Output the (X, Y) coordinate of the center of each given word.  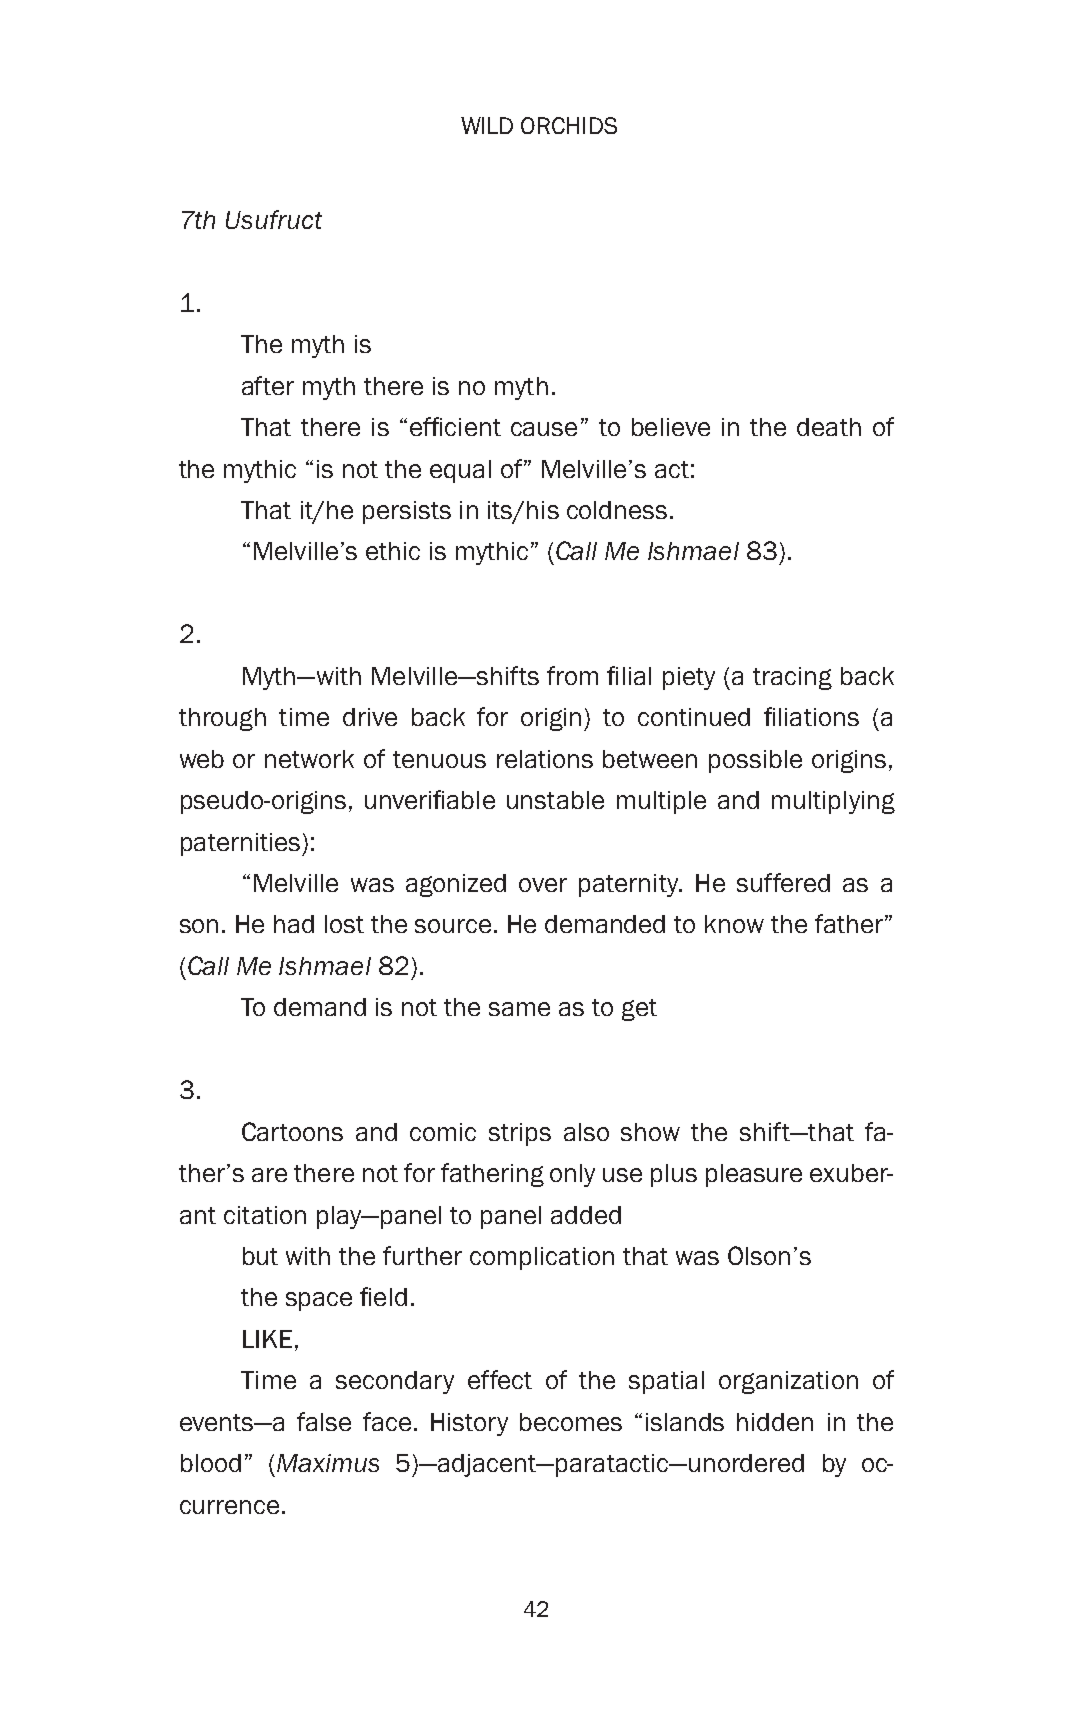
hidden (775, 1422)
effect (500, 1379)
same (519, 1009)
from (572, 675)
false (324, 1421)
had (294, 924)
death (829, 427)
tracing (792, 678)
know (734, 924)
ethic (393, 551)
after (268, 385)
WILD (487, 125)
